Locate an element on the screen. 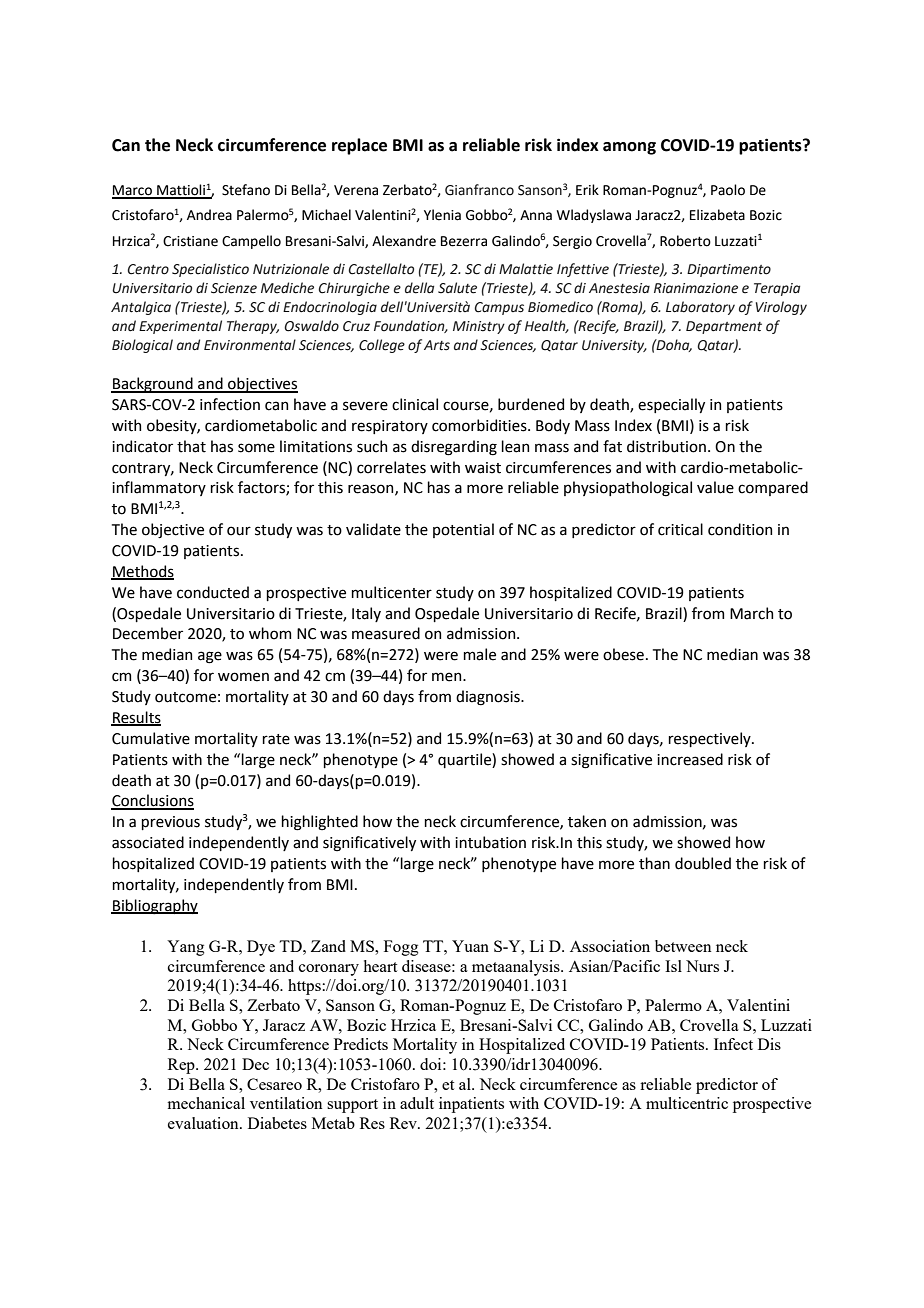 This screenshot has height=1308, width=924. previous is located at coordinates (170, 823).
